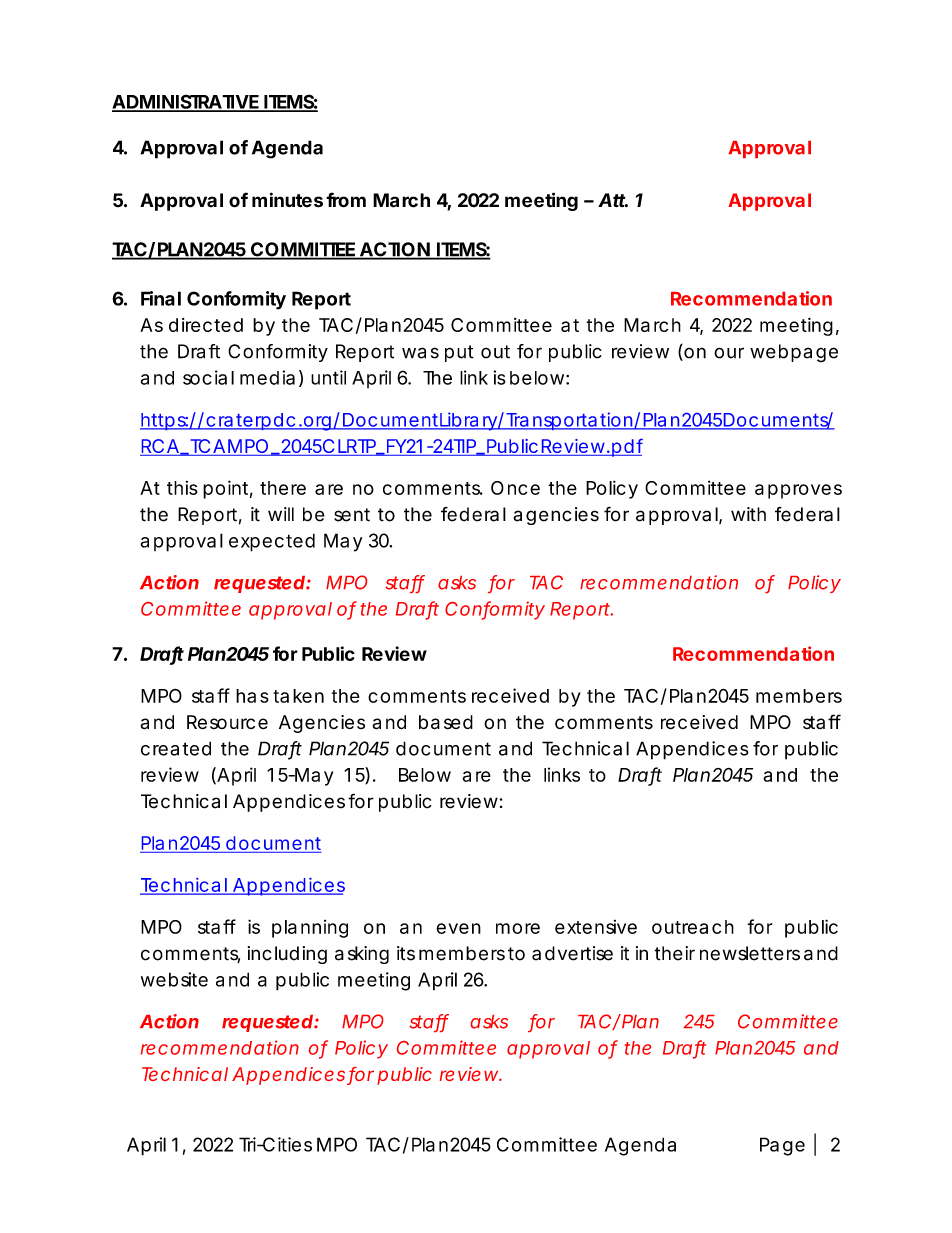 Image resolution: width=952 pixels, height=1233 pixels. What do you see at coordinates (206, 325) in the image?
I see `directed` at bounding box center [206, 325].
